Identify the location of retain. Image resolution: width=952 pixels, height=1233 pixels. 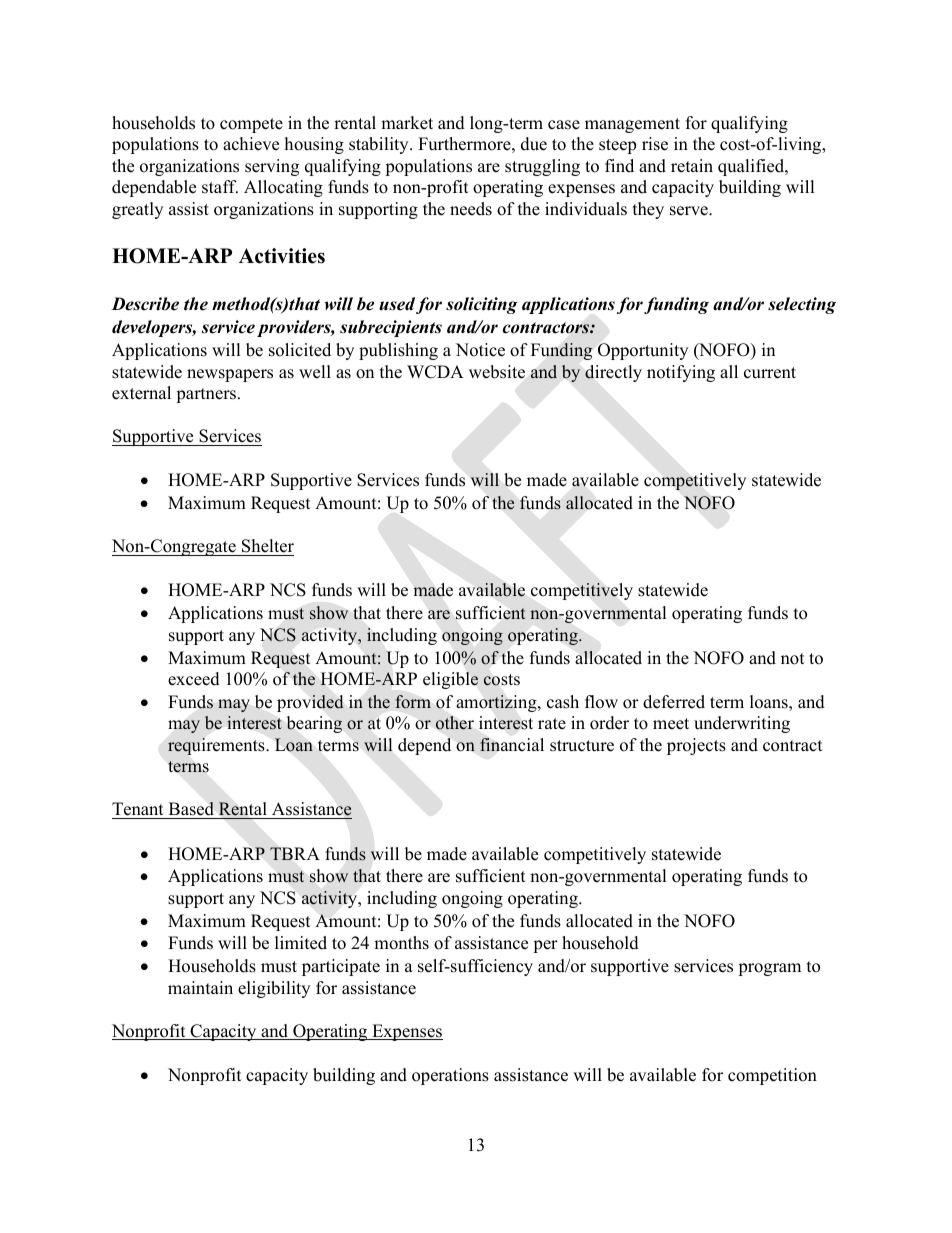
(692, 166).
